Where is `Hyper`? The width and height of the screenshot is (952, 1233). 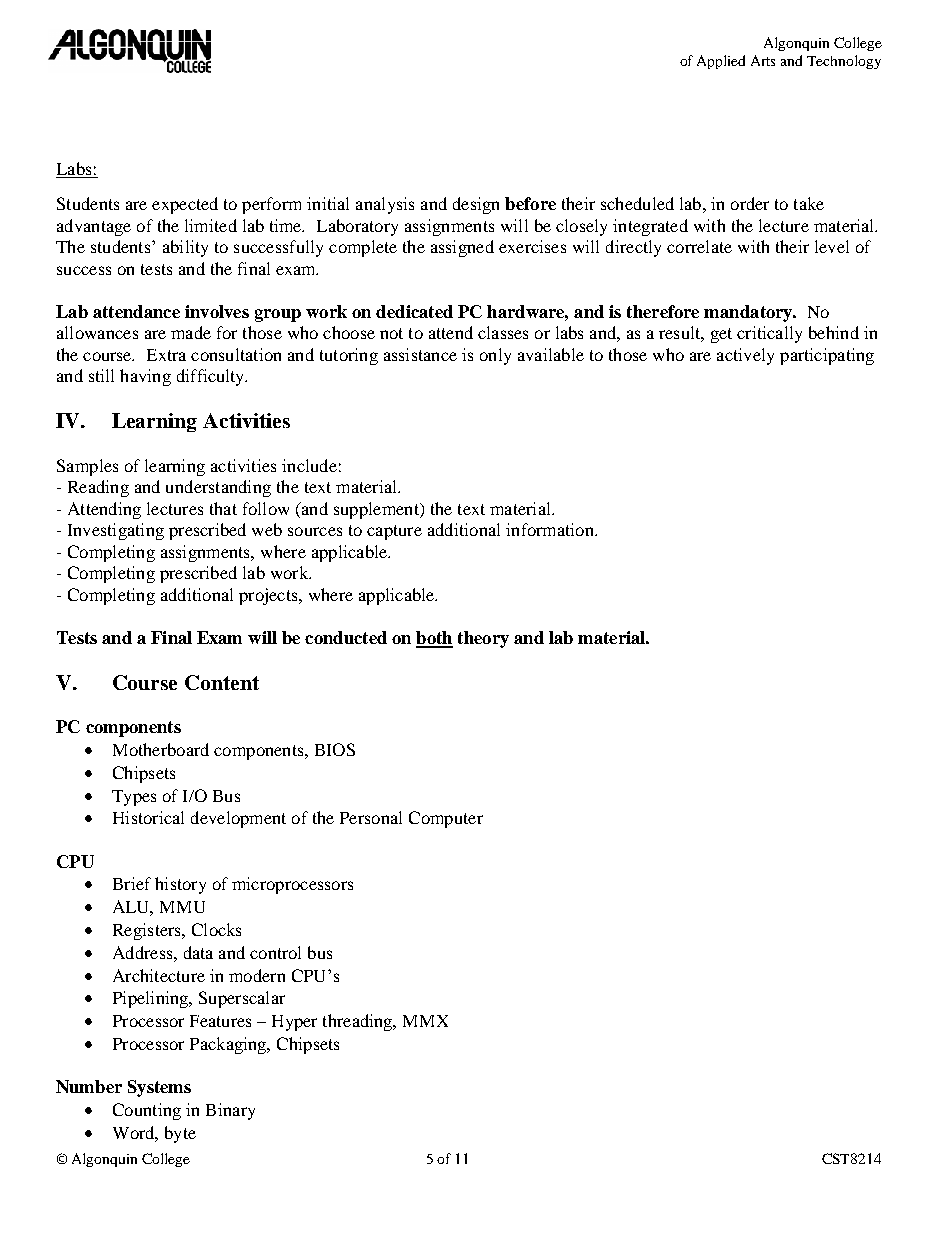 Hyper is located at coordinates (294, 1023).
